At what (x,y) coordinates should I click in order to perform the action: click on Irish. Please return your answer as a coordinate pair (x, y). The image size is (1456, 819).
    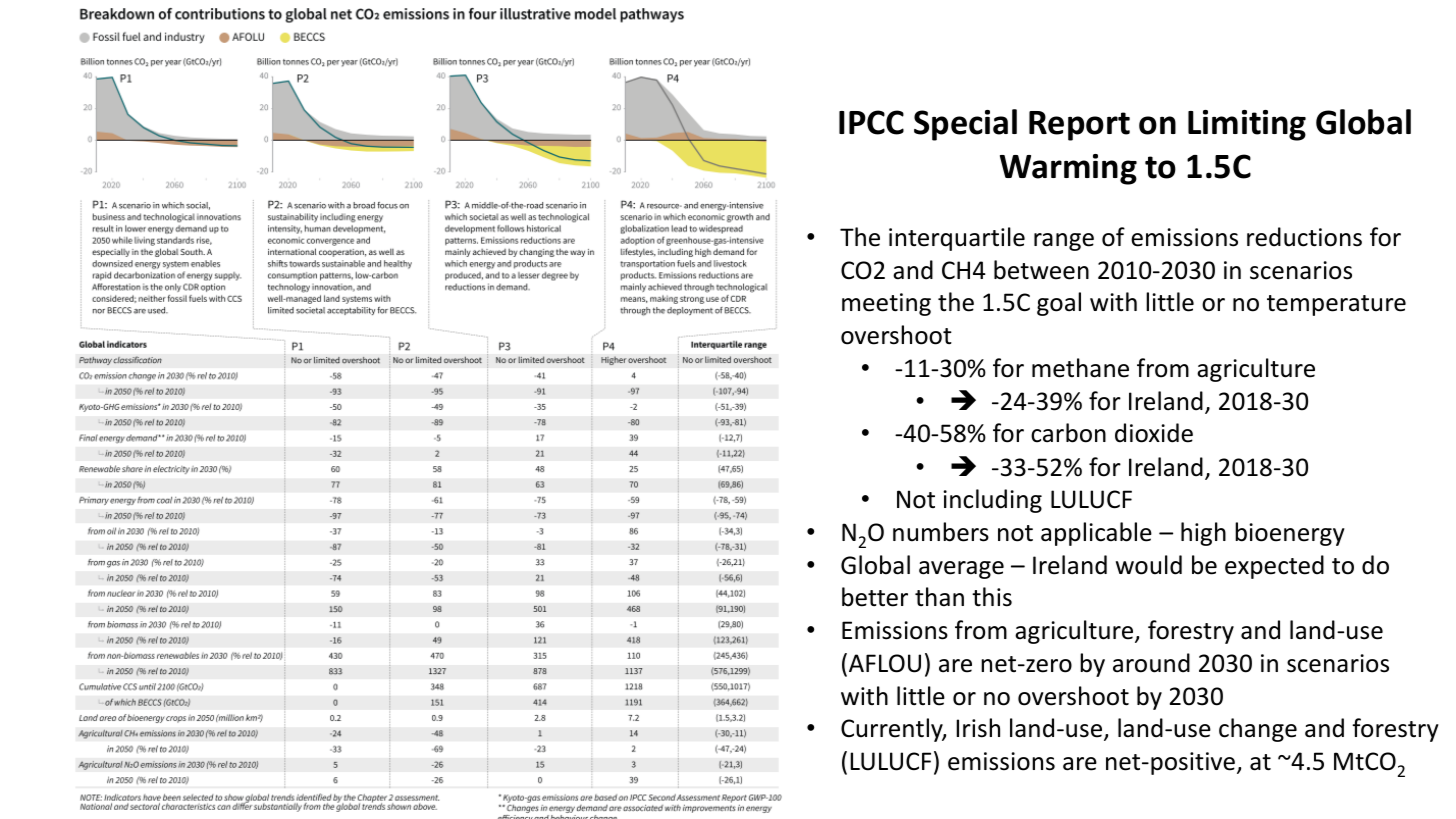
    Looking at the image, I should click on (978, 728).
